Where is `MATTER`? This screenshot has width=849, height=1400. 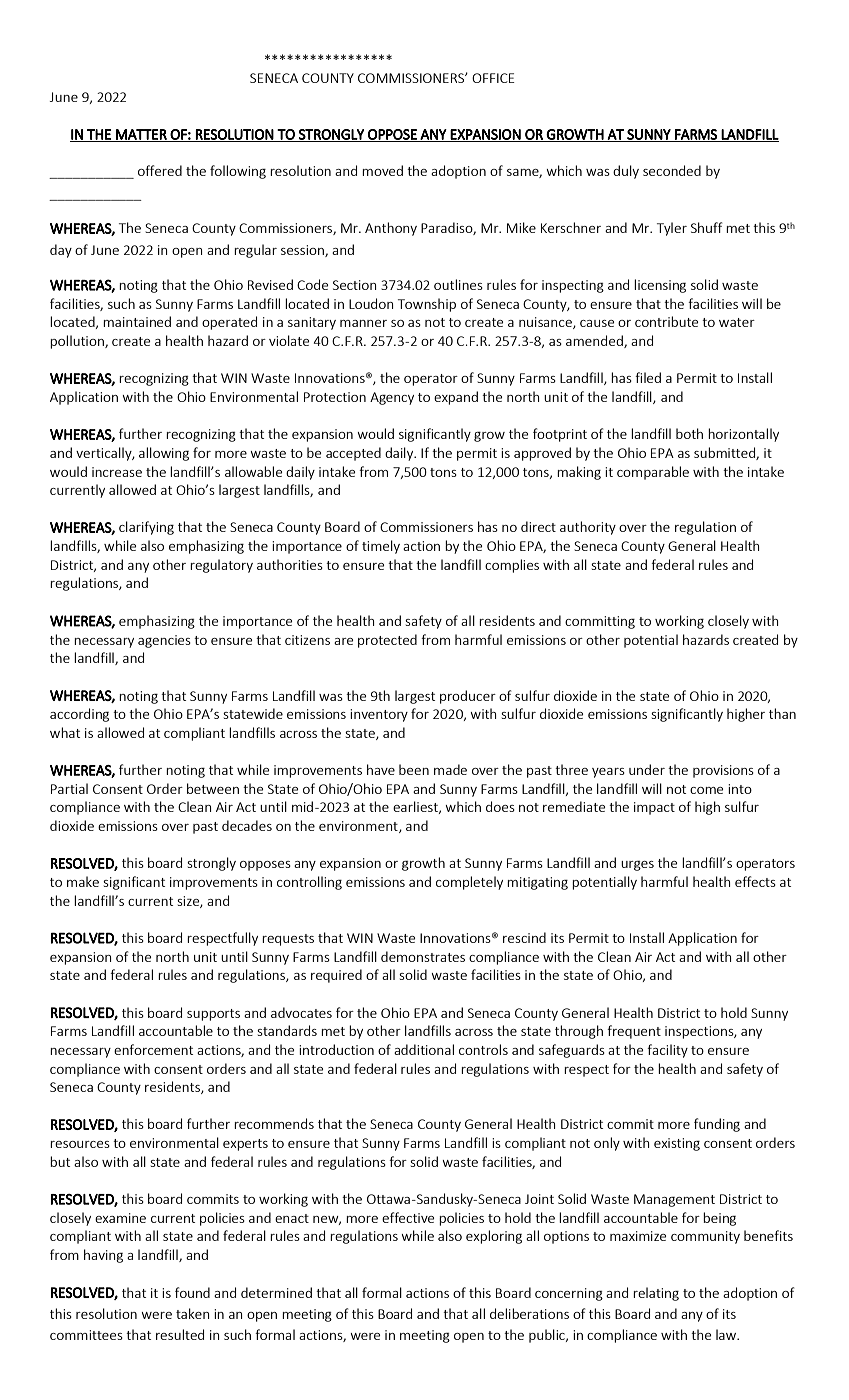
MATTER is located at coordinates (141, 135).
